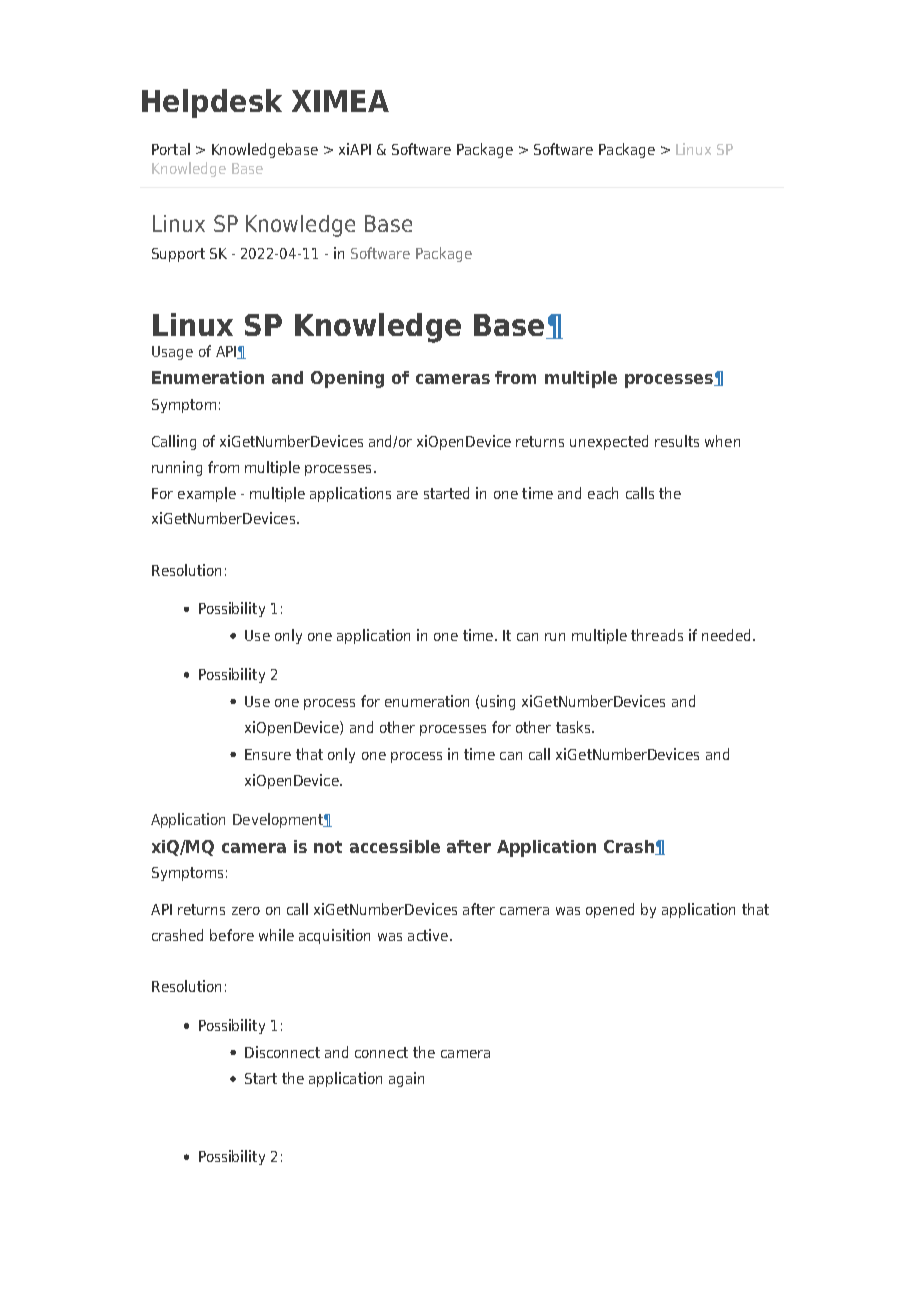  What do you see at coordinates (268, 754) in the screenshot?
I see `Ensure` at bounding box center [268, 754].
